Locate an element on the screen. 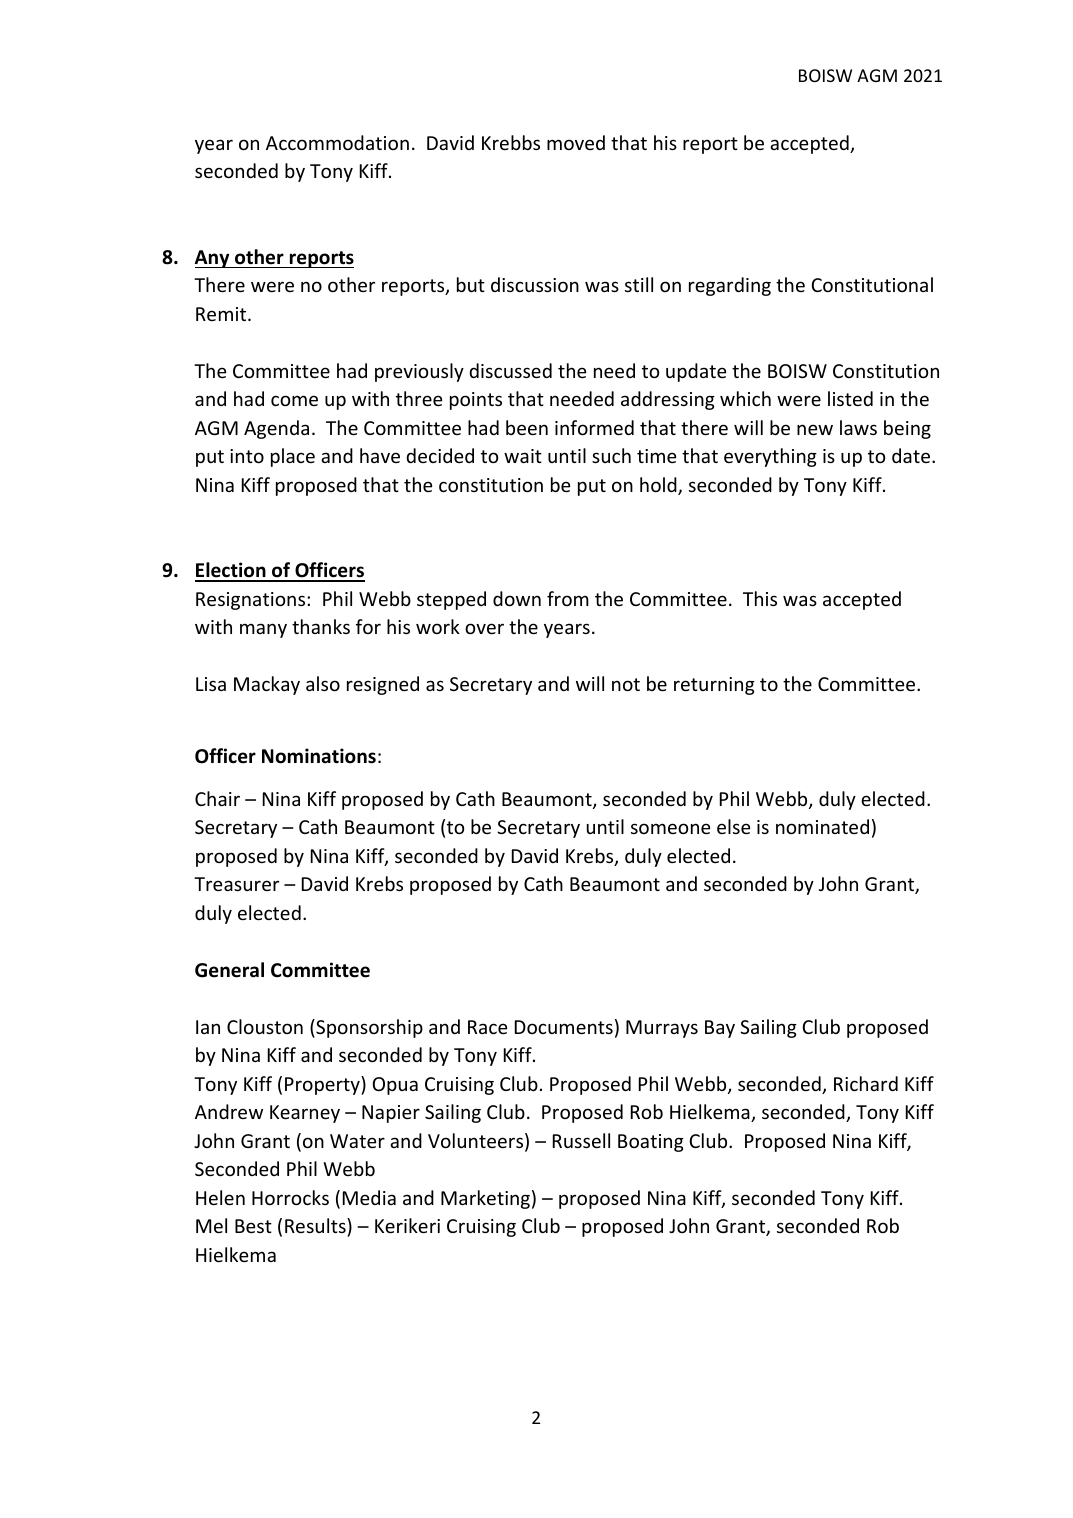 This screenshot has height=1518, width=1073. regarding is located at coordinates (730, 286).
